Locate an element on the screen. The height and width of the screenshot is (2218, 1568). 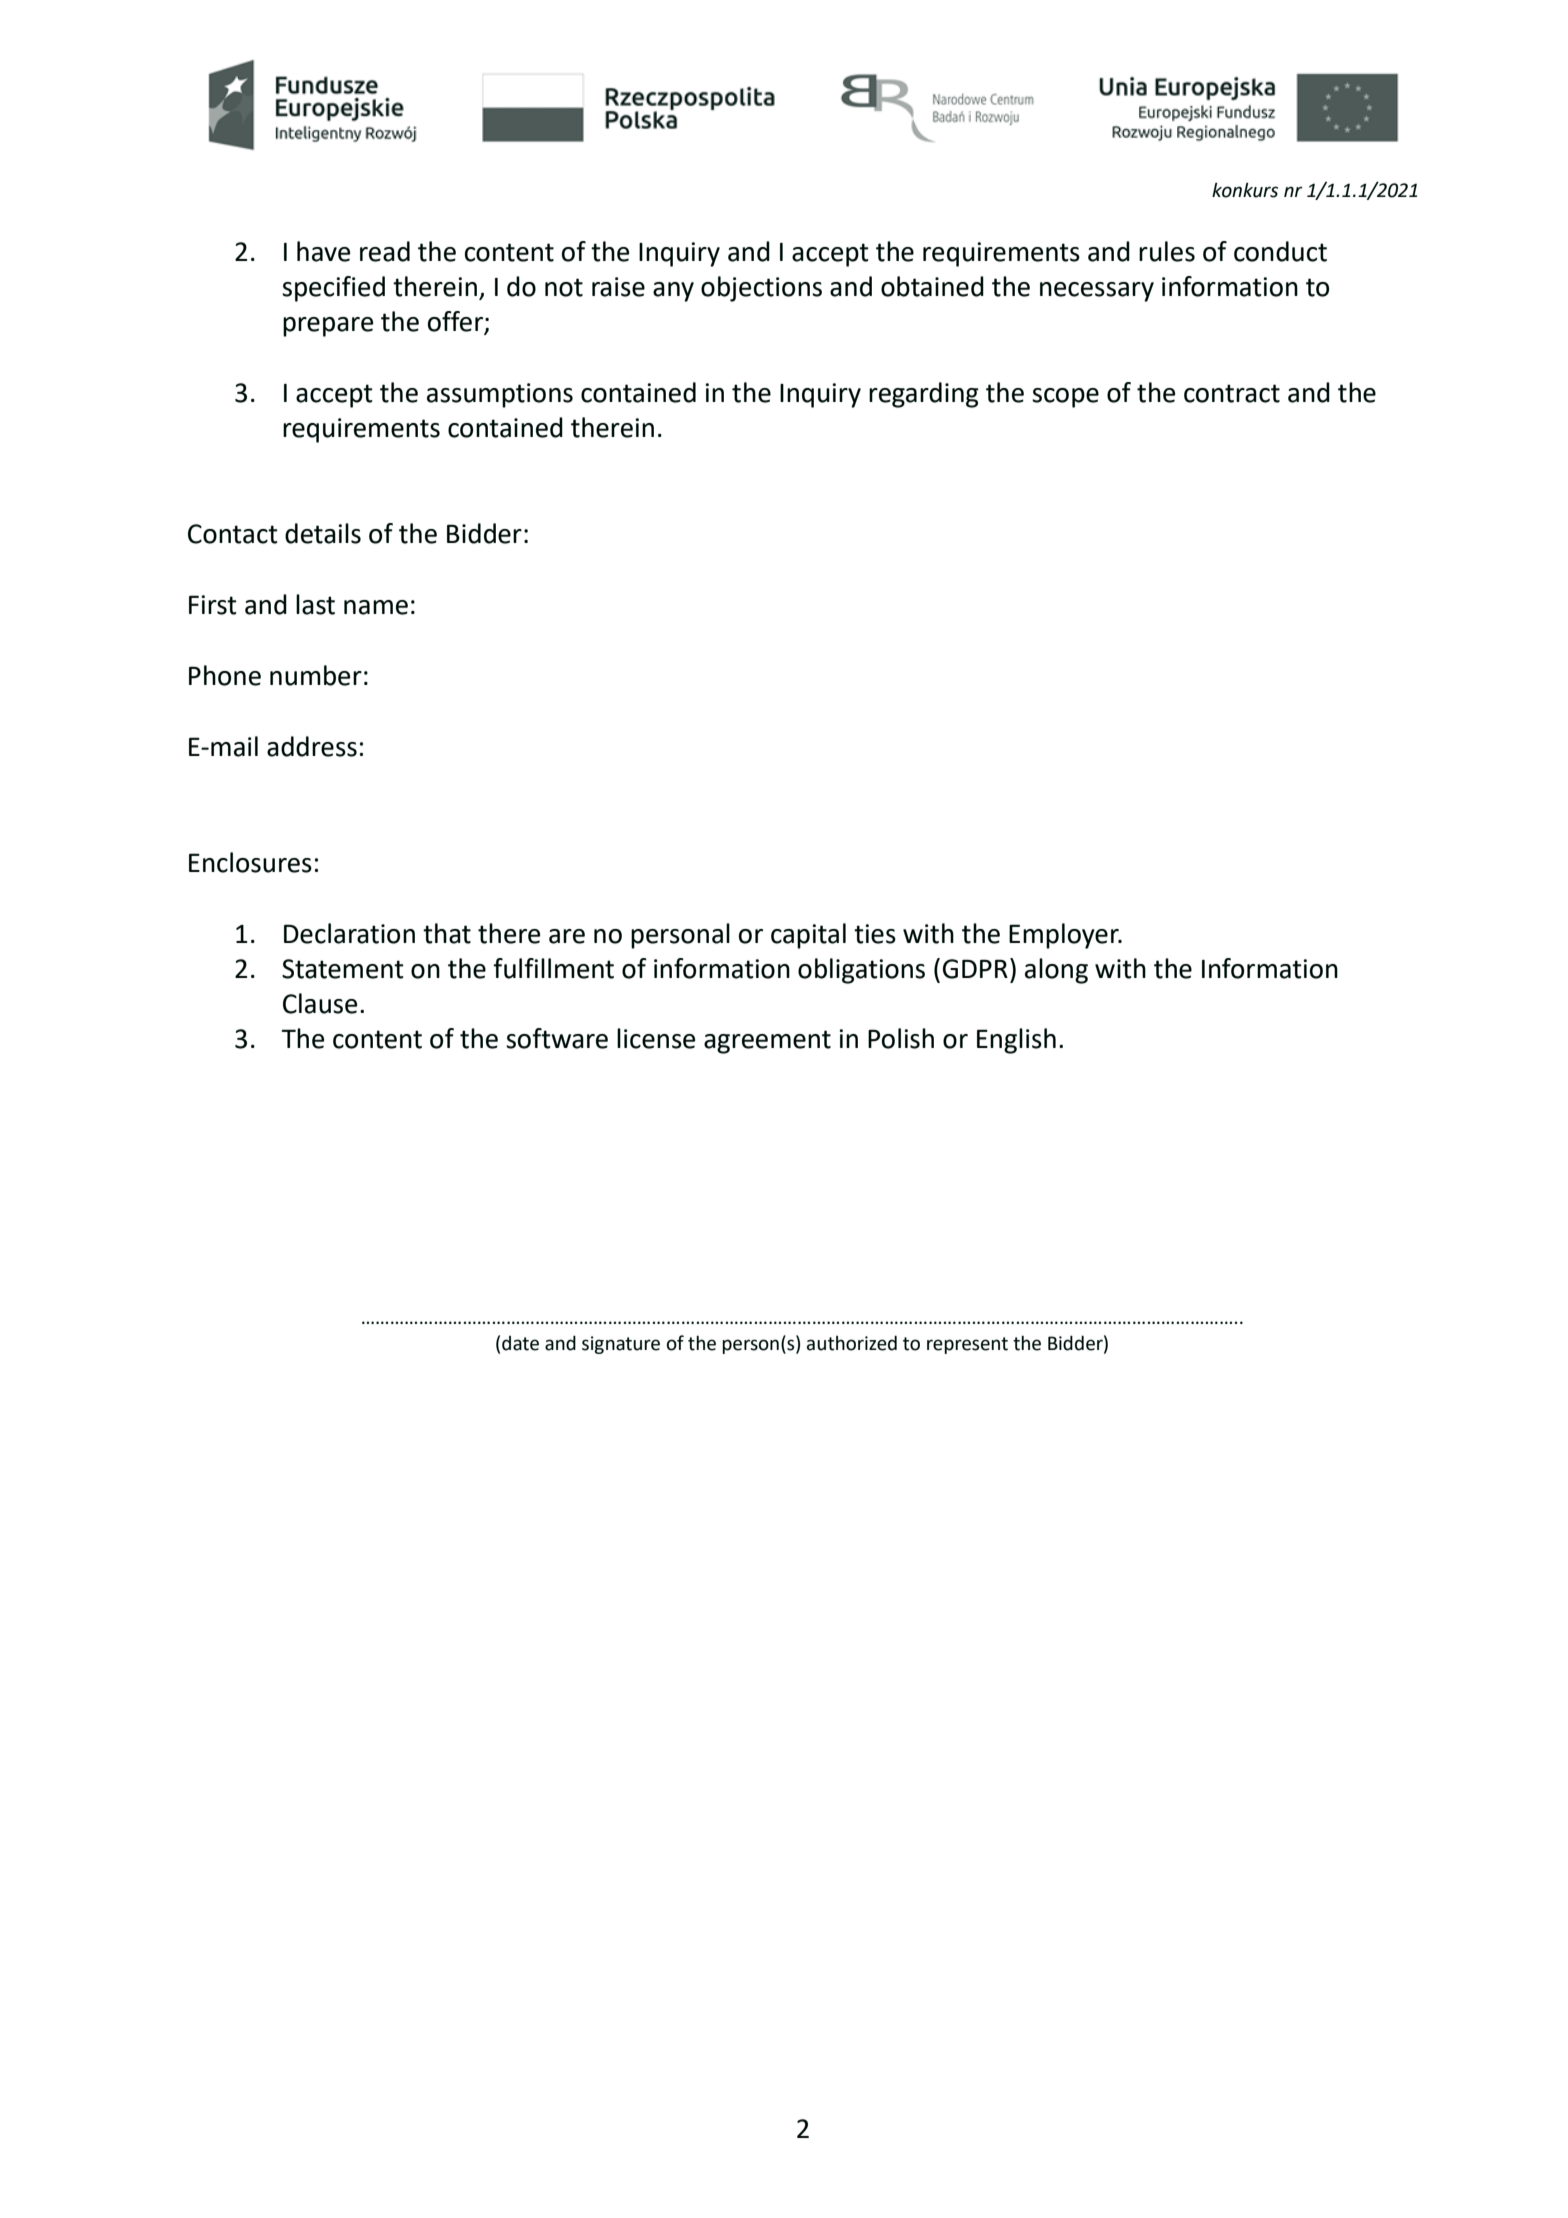
represent is located at coordinates (967, 1345).
